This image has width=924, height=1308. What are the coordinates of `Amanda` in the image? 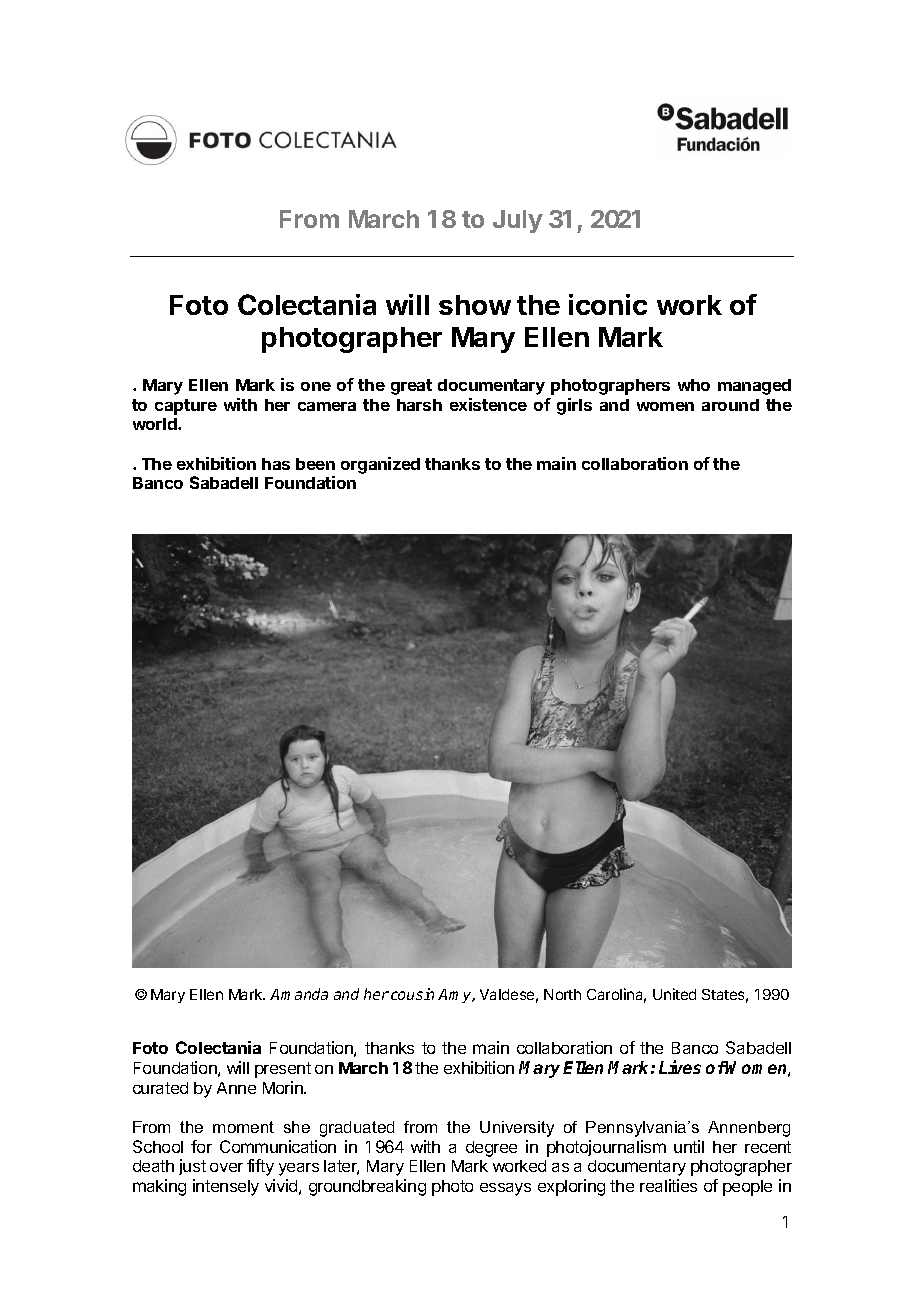 It's located at (299, 994).
